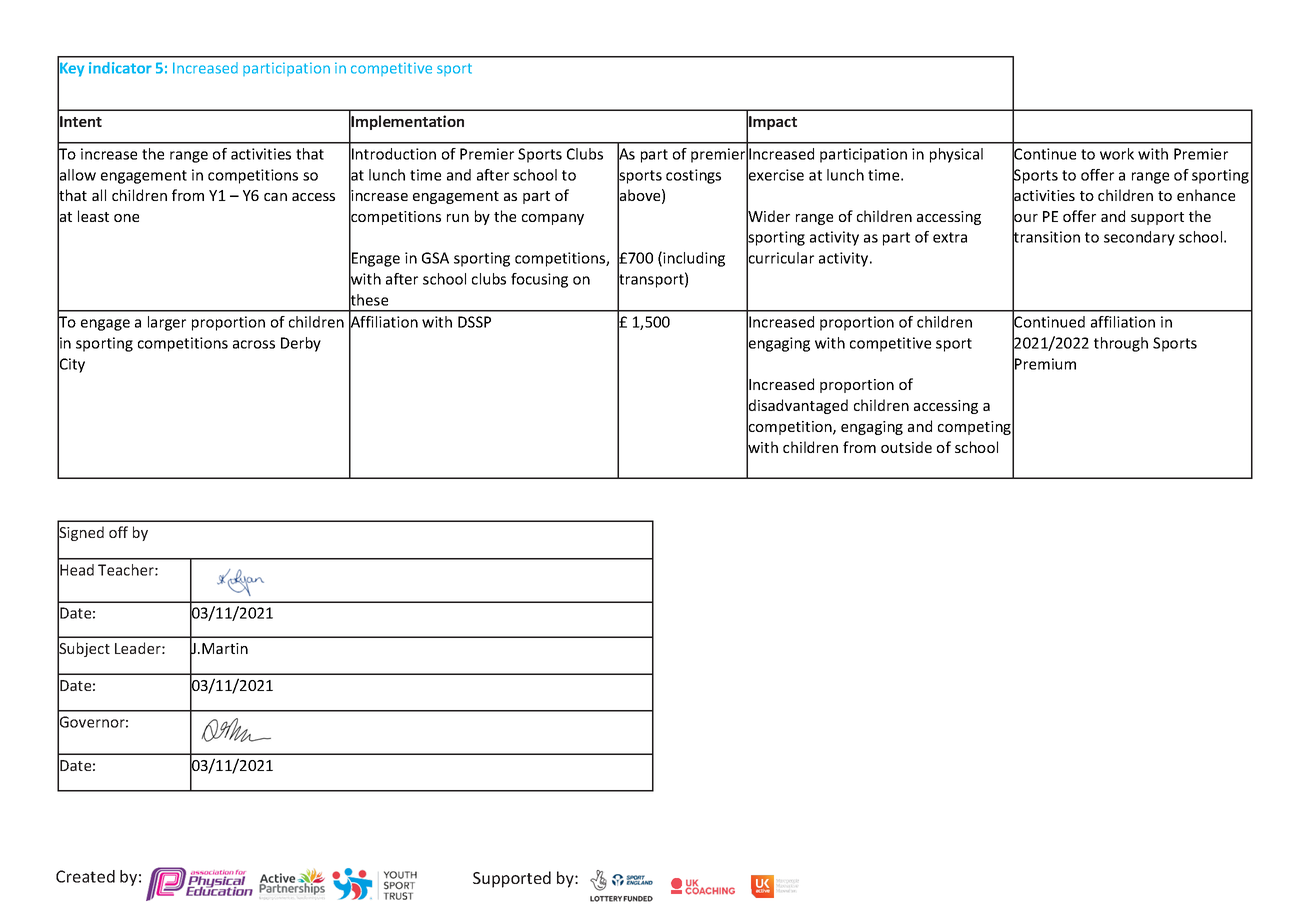  I want to click on work, so click(1117, 154).
